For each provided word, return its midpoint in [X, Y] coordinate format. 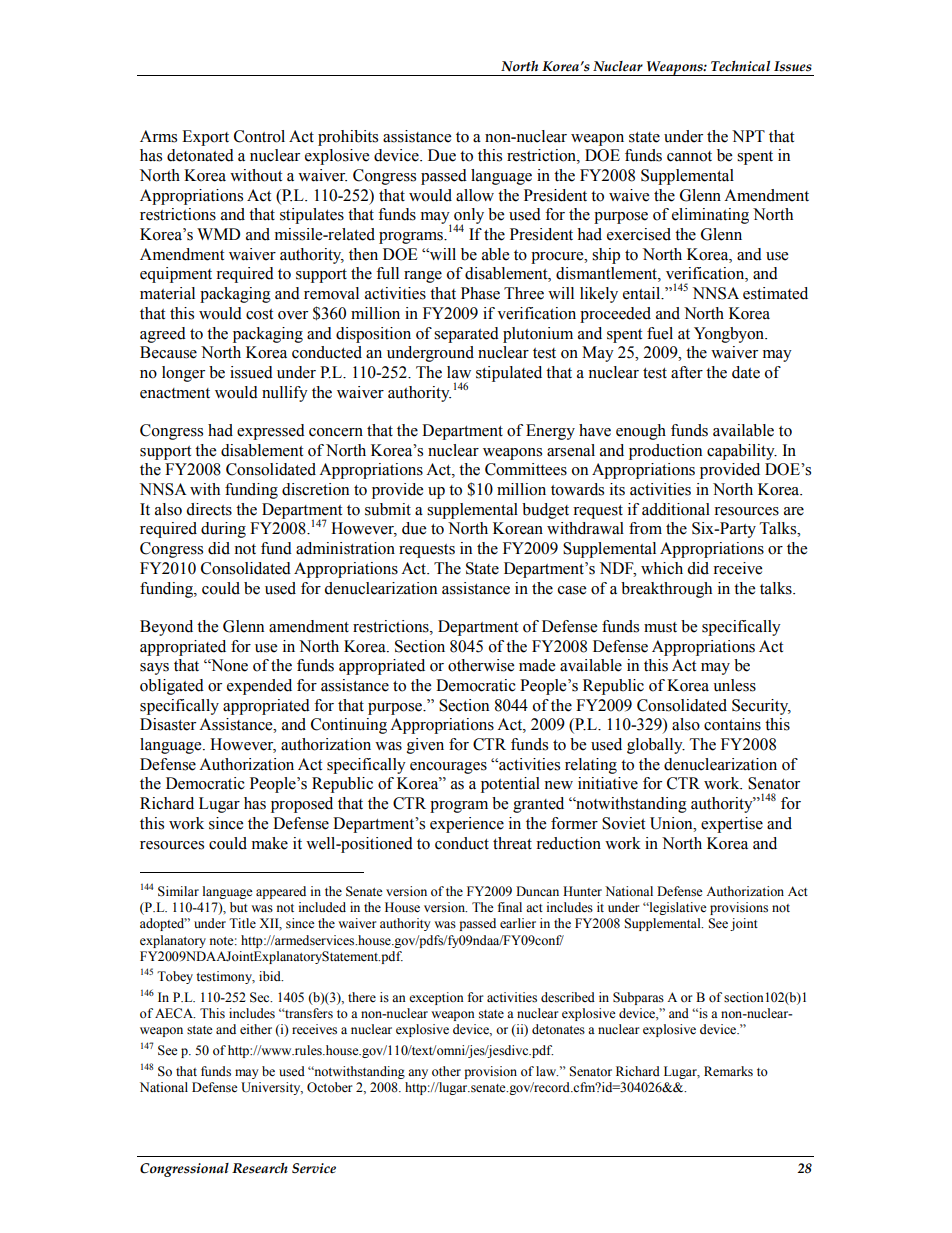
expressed [271, 432]
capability [742, 452]
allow [475, 195]
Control [259, 136]
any [418, 1074]
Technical [740, 66]
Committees [526, 469]
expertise [732, 825]
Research [260, 1168]
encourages [448, 768]
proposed [302, 805]
